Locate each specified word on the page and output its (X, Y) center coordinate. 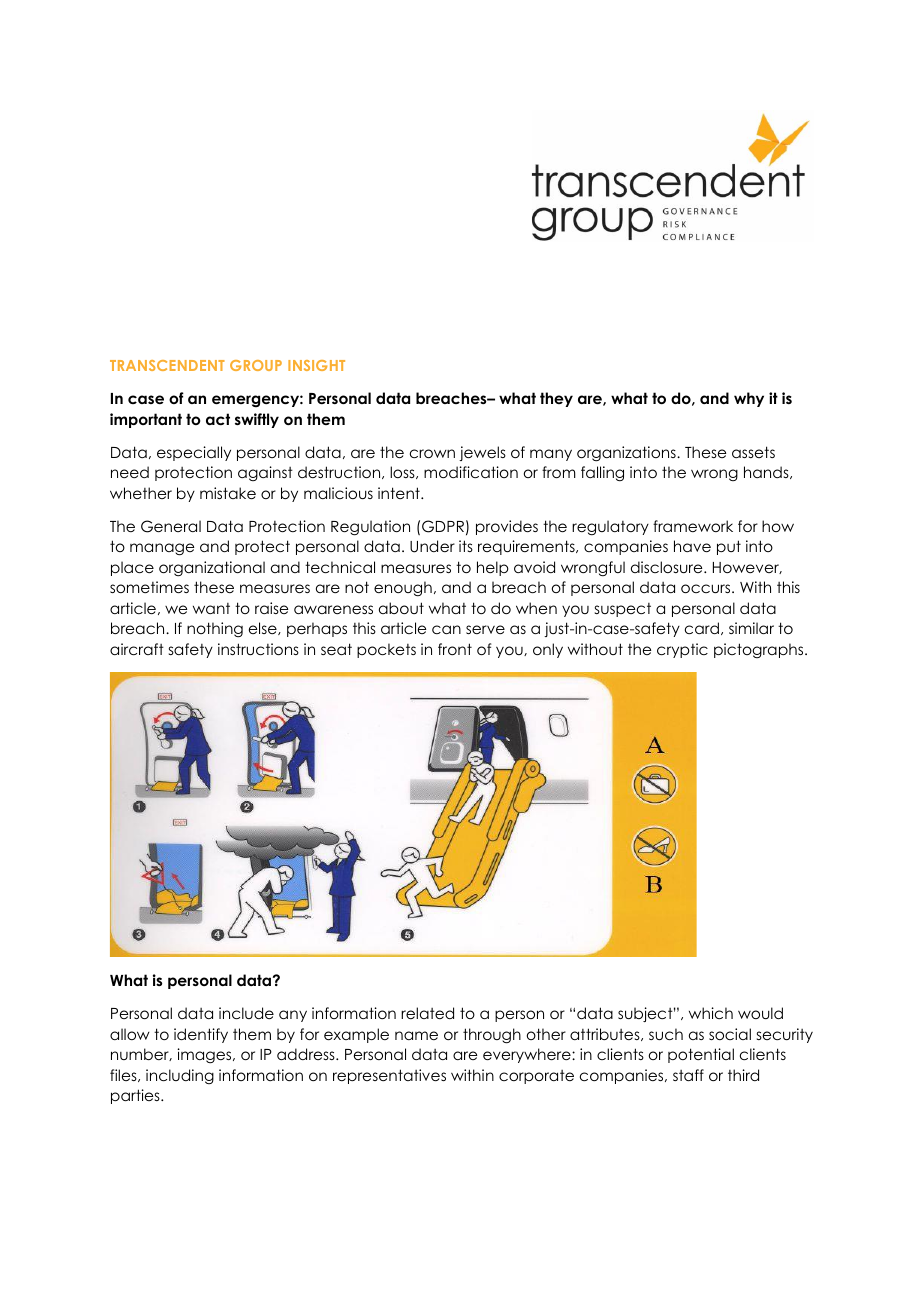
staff (688, 1075)
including (180, 1076)
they (556, 399)
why (749, 399)
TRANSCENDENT (167, 365)
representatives (389, 1076)
